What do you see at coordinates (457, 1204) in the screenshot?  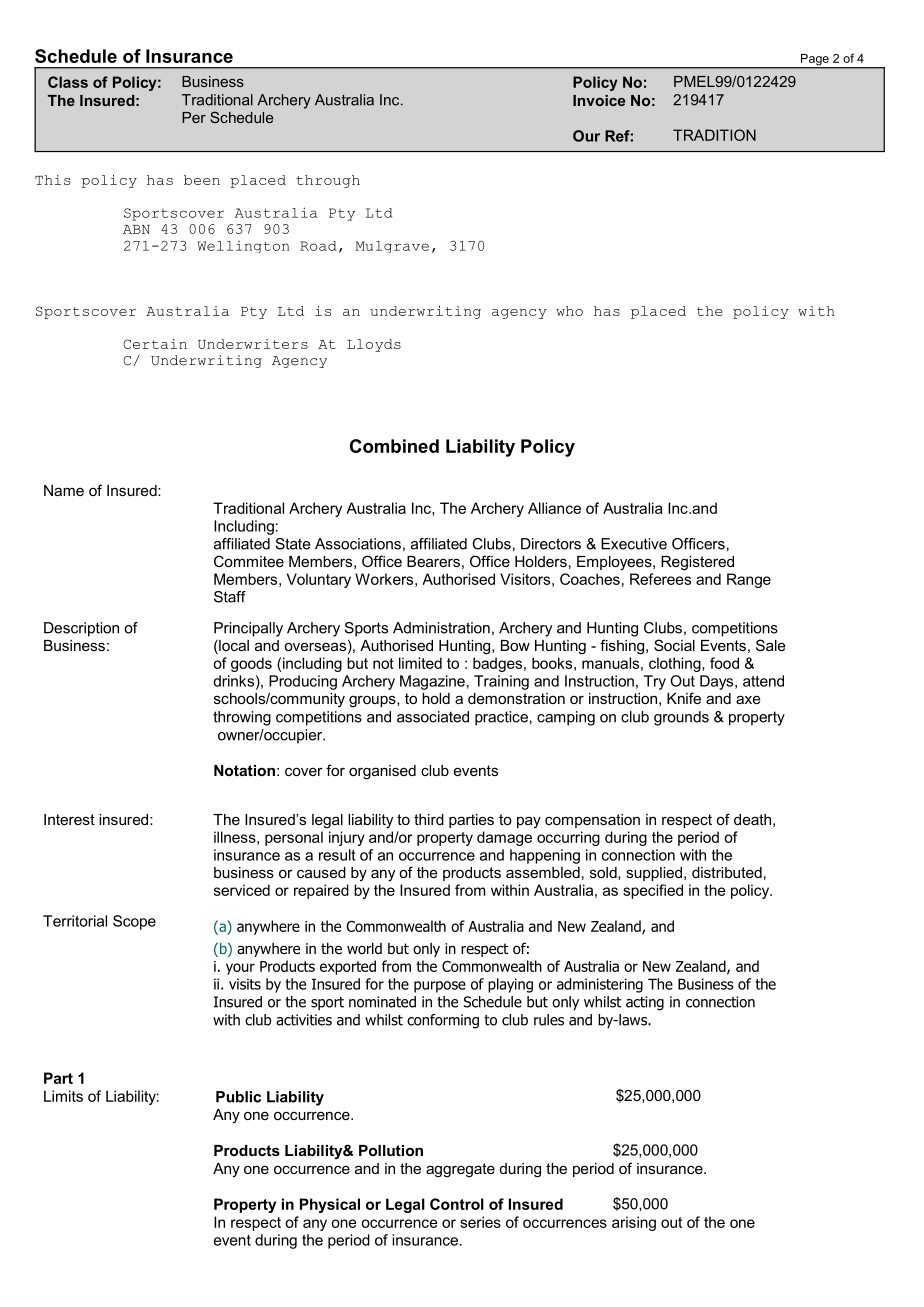 I see `Control` at bounding box center [457, 1204].
